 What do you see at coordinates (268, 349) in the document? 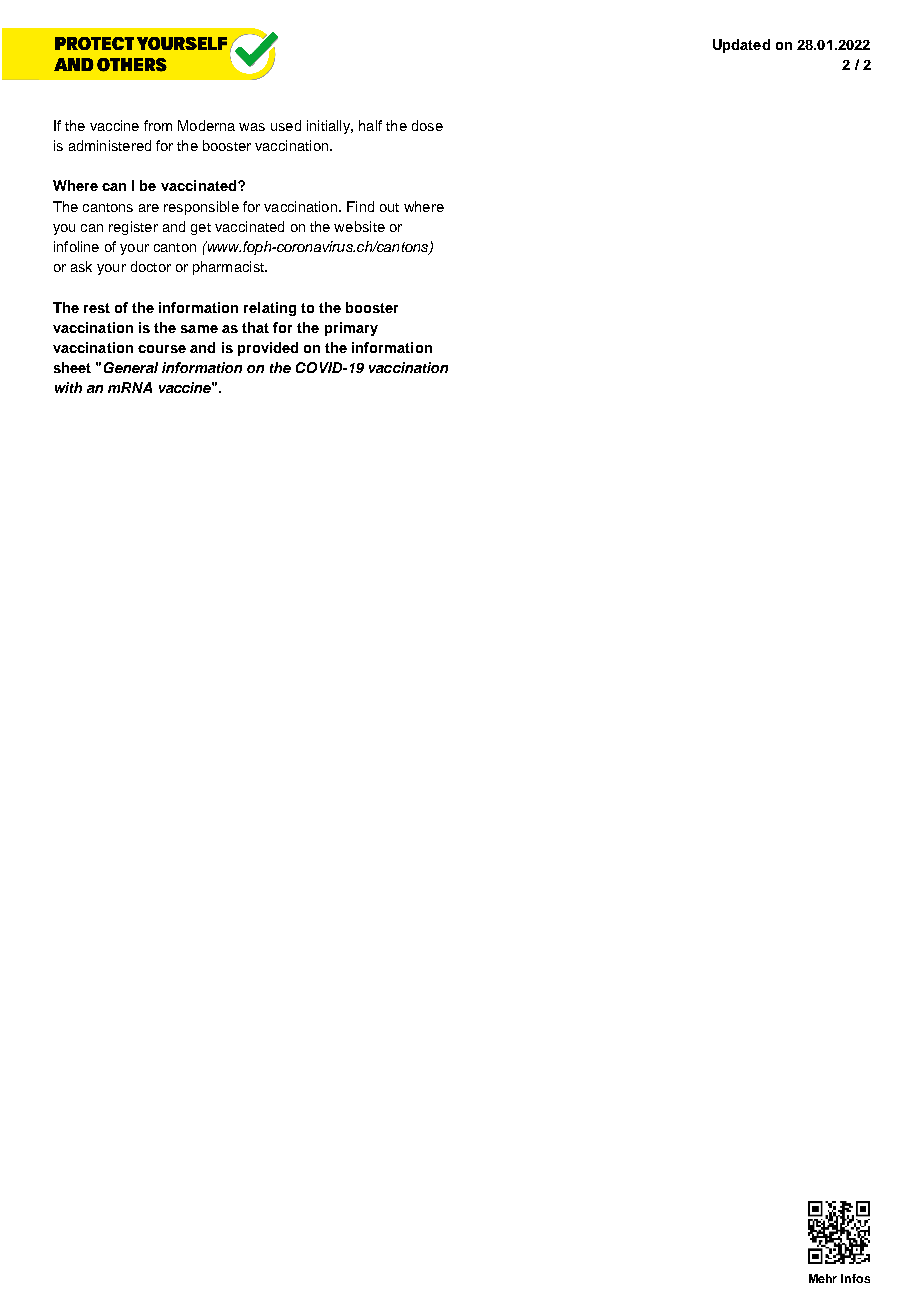
I see `provided` at bounding box center [268, 349].
